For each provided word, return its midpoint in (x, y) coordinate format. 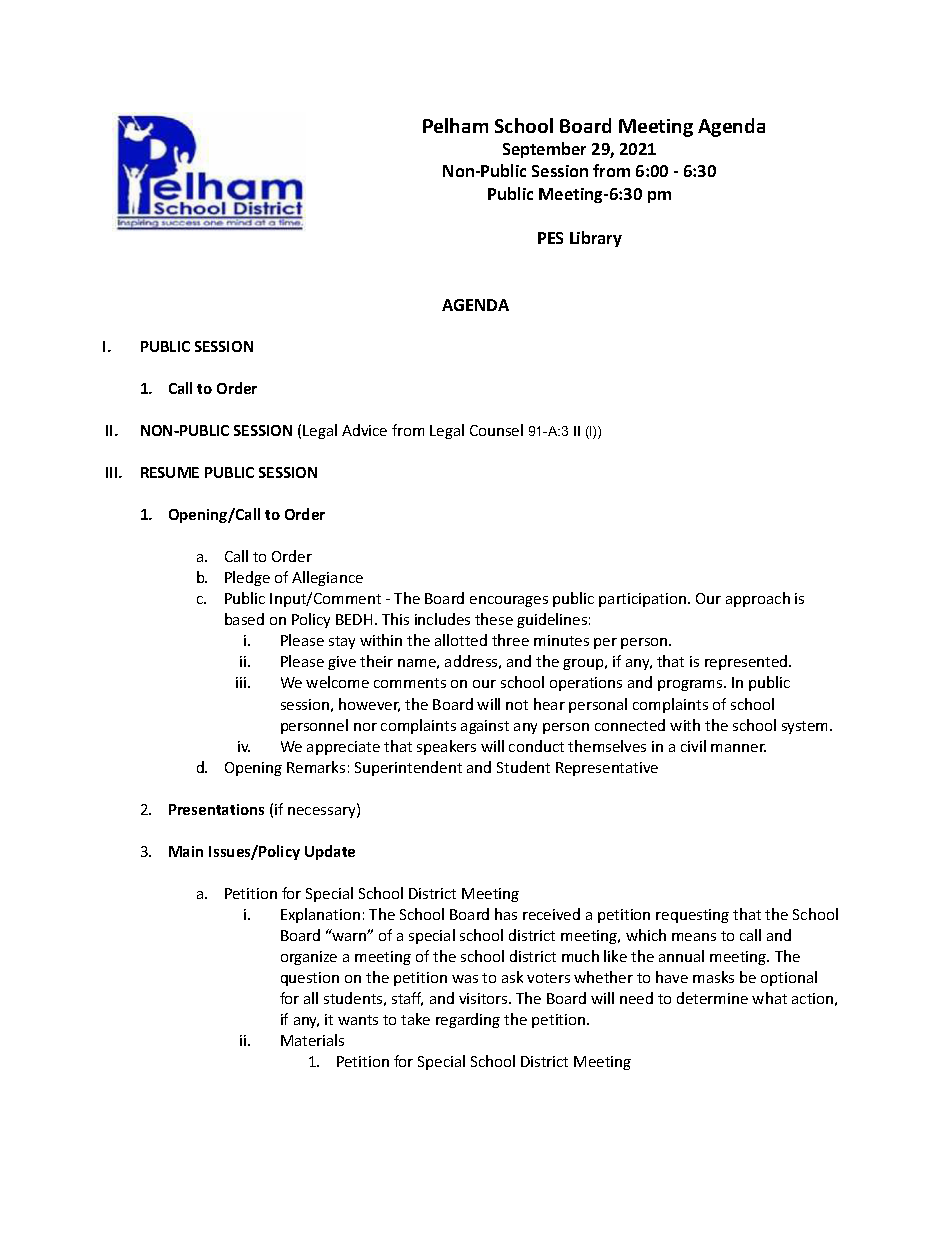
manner (738, 748)
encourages (509, 601)
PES (550, 238)
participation (644, 600)
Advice (364, 430)
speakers (446, 747)
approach (758, 599)
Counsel (496, 430)
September (544, 150)
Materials (312, 1040)
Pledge (247, 578)
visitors (484, 998)
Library (596, 239)
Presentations (216, 809)
